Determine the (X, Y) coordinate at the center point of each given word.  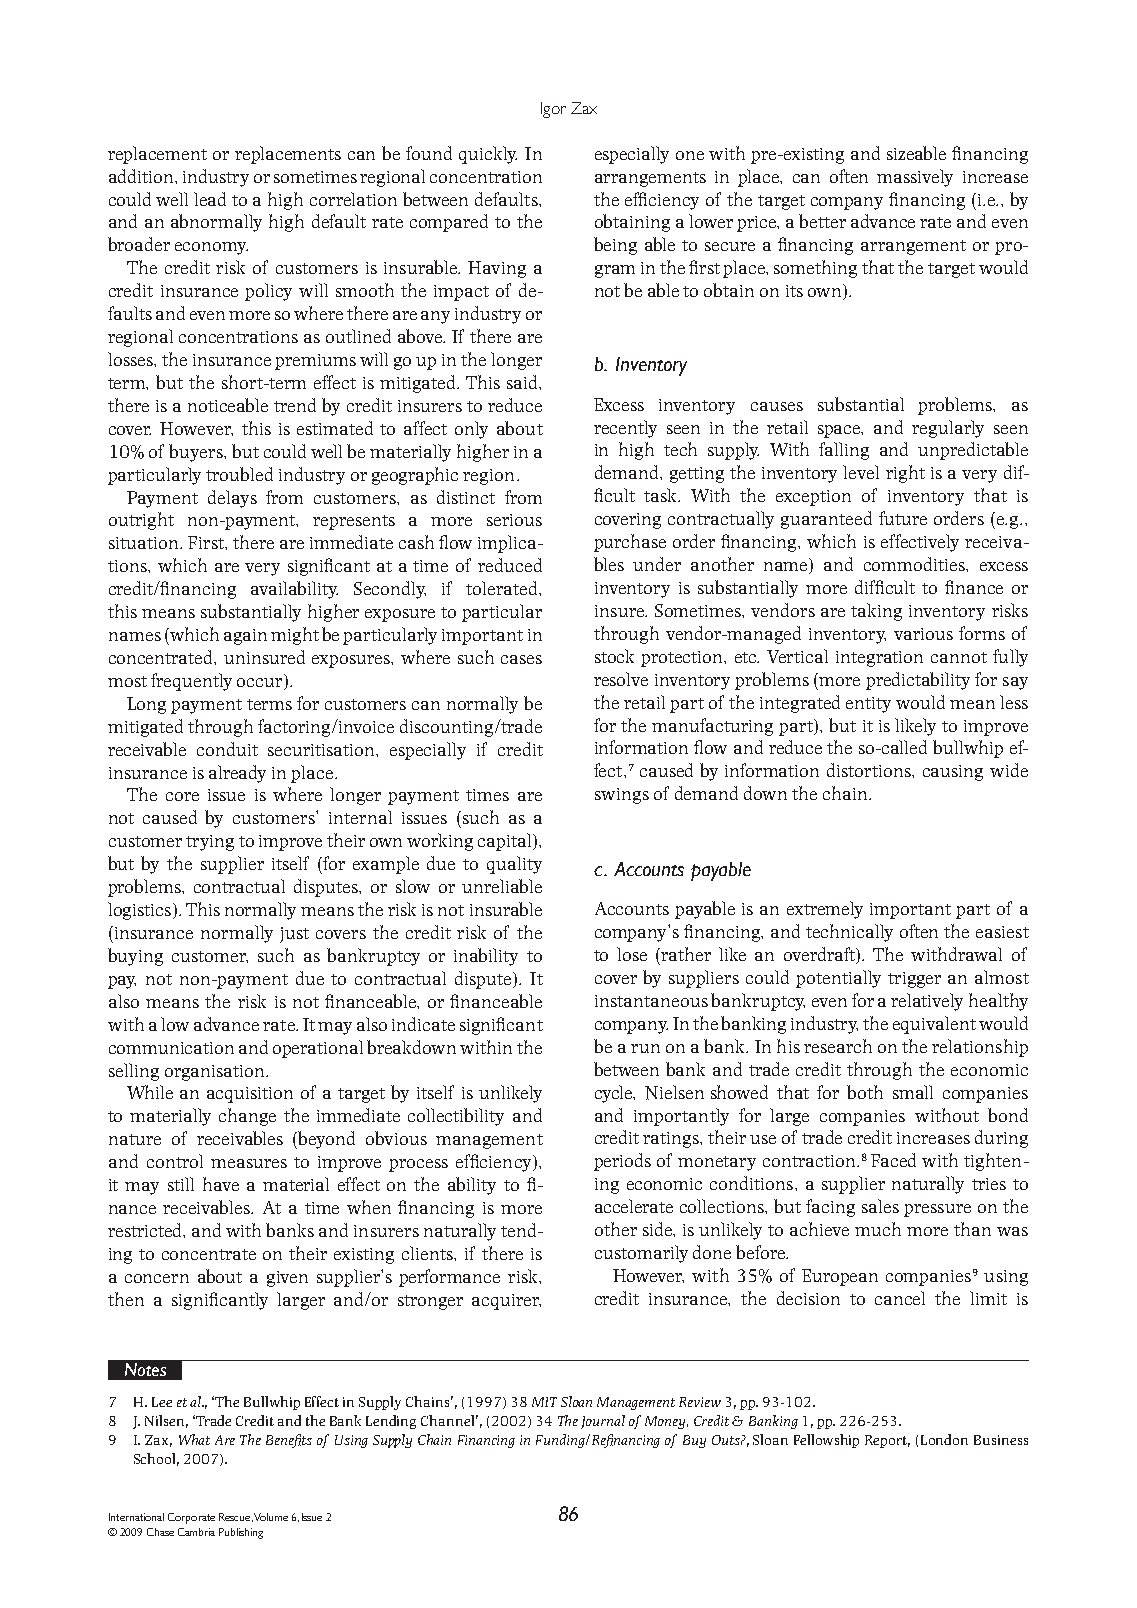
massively (915, 178)
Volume (271, 1517)
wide (1009, 770)
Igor (553, 110)
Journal (603, 1422)
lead (210, 199)
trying (210, 843)
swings (622, 796)
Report (887, 1441)
